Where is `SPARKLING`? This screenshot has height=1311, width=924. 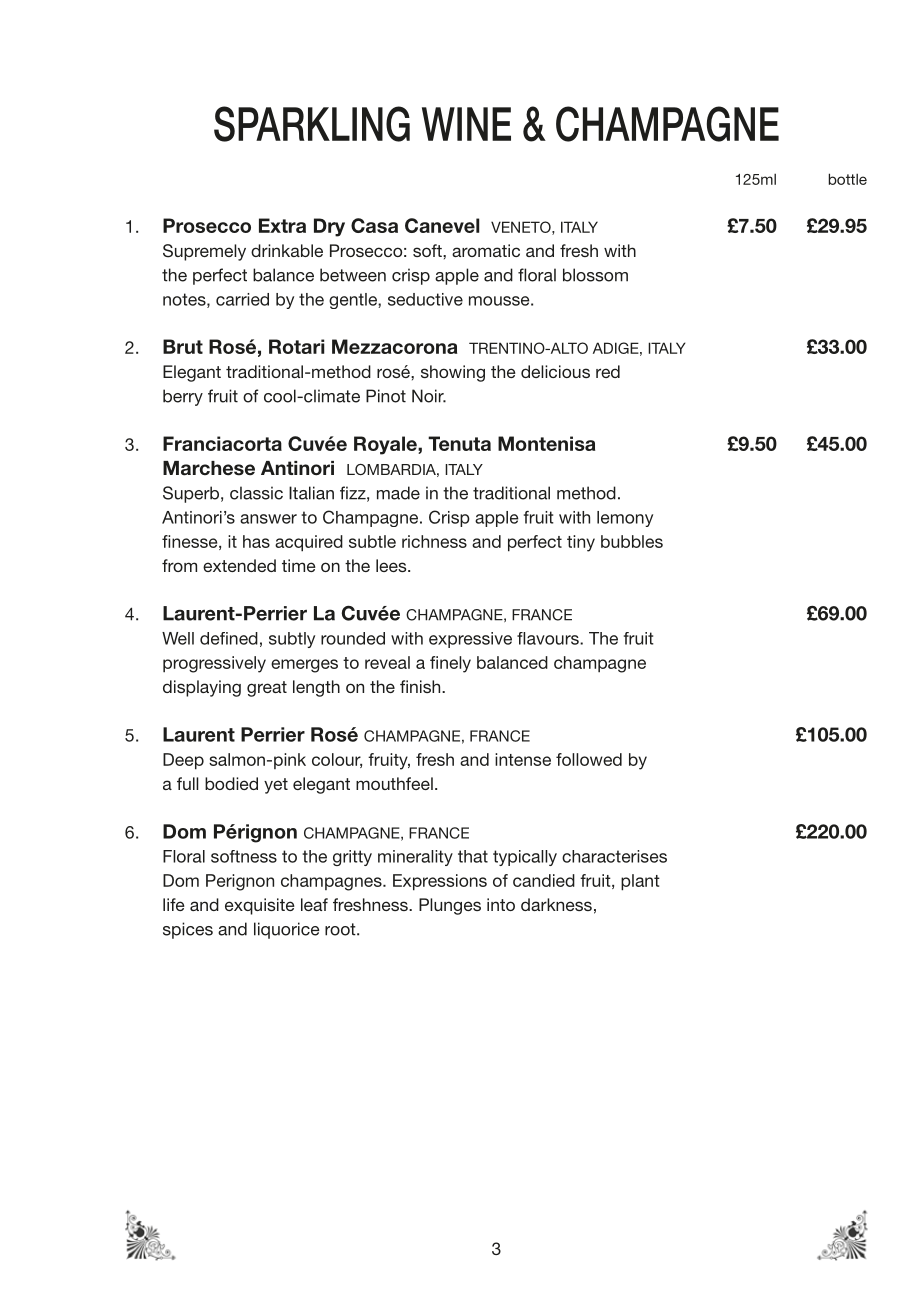
SPARKLING is located at coordinates (312, 124).
